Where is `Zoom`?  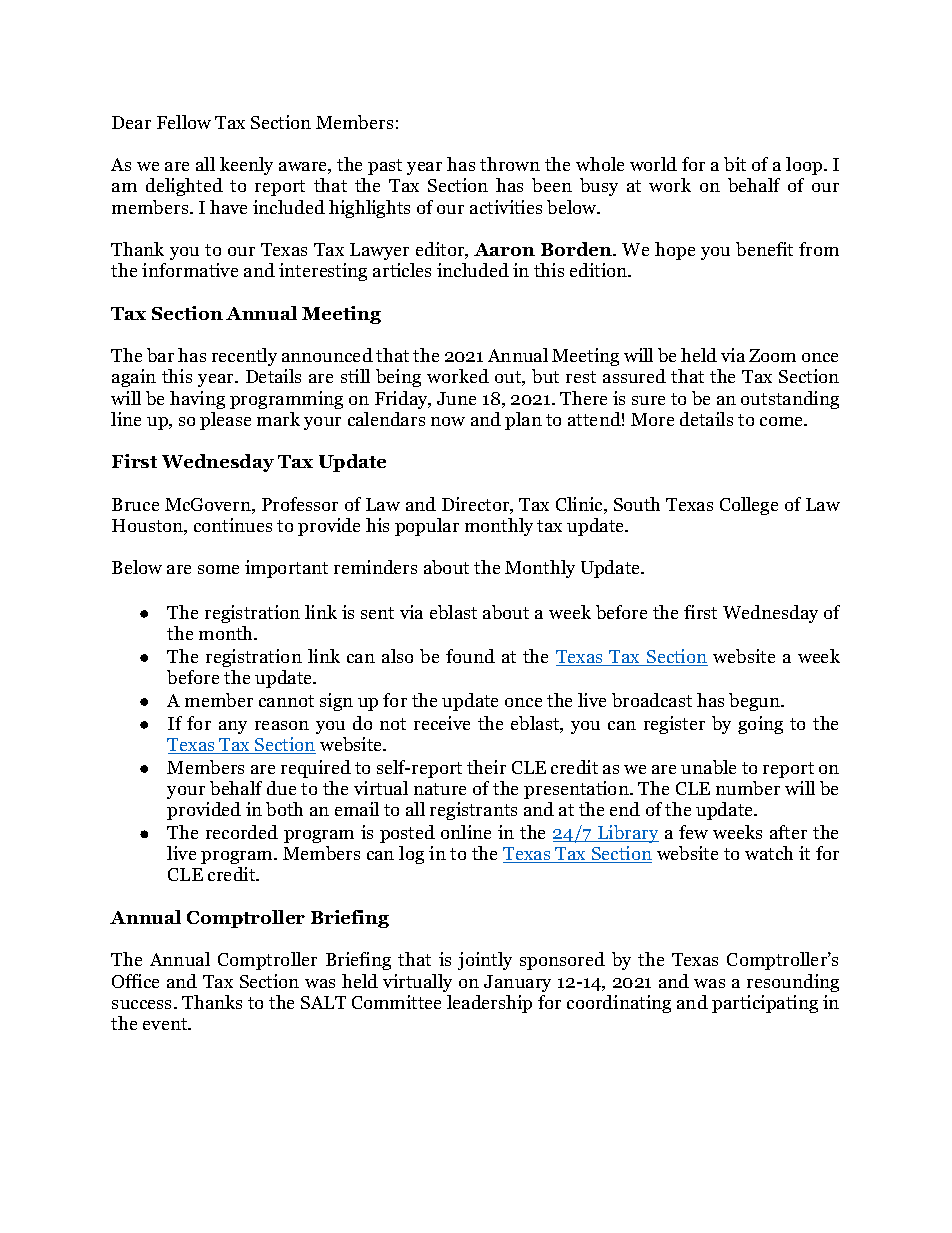
Zoom is located at coordinates (772, 355).
